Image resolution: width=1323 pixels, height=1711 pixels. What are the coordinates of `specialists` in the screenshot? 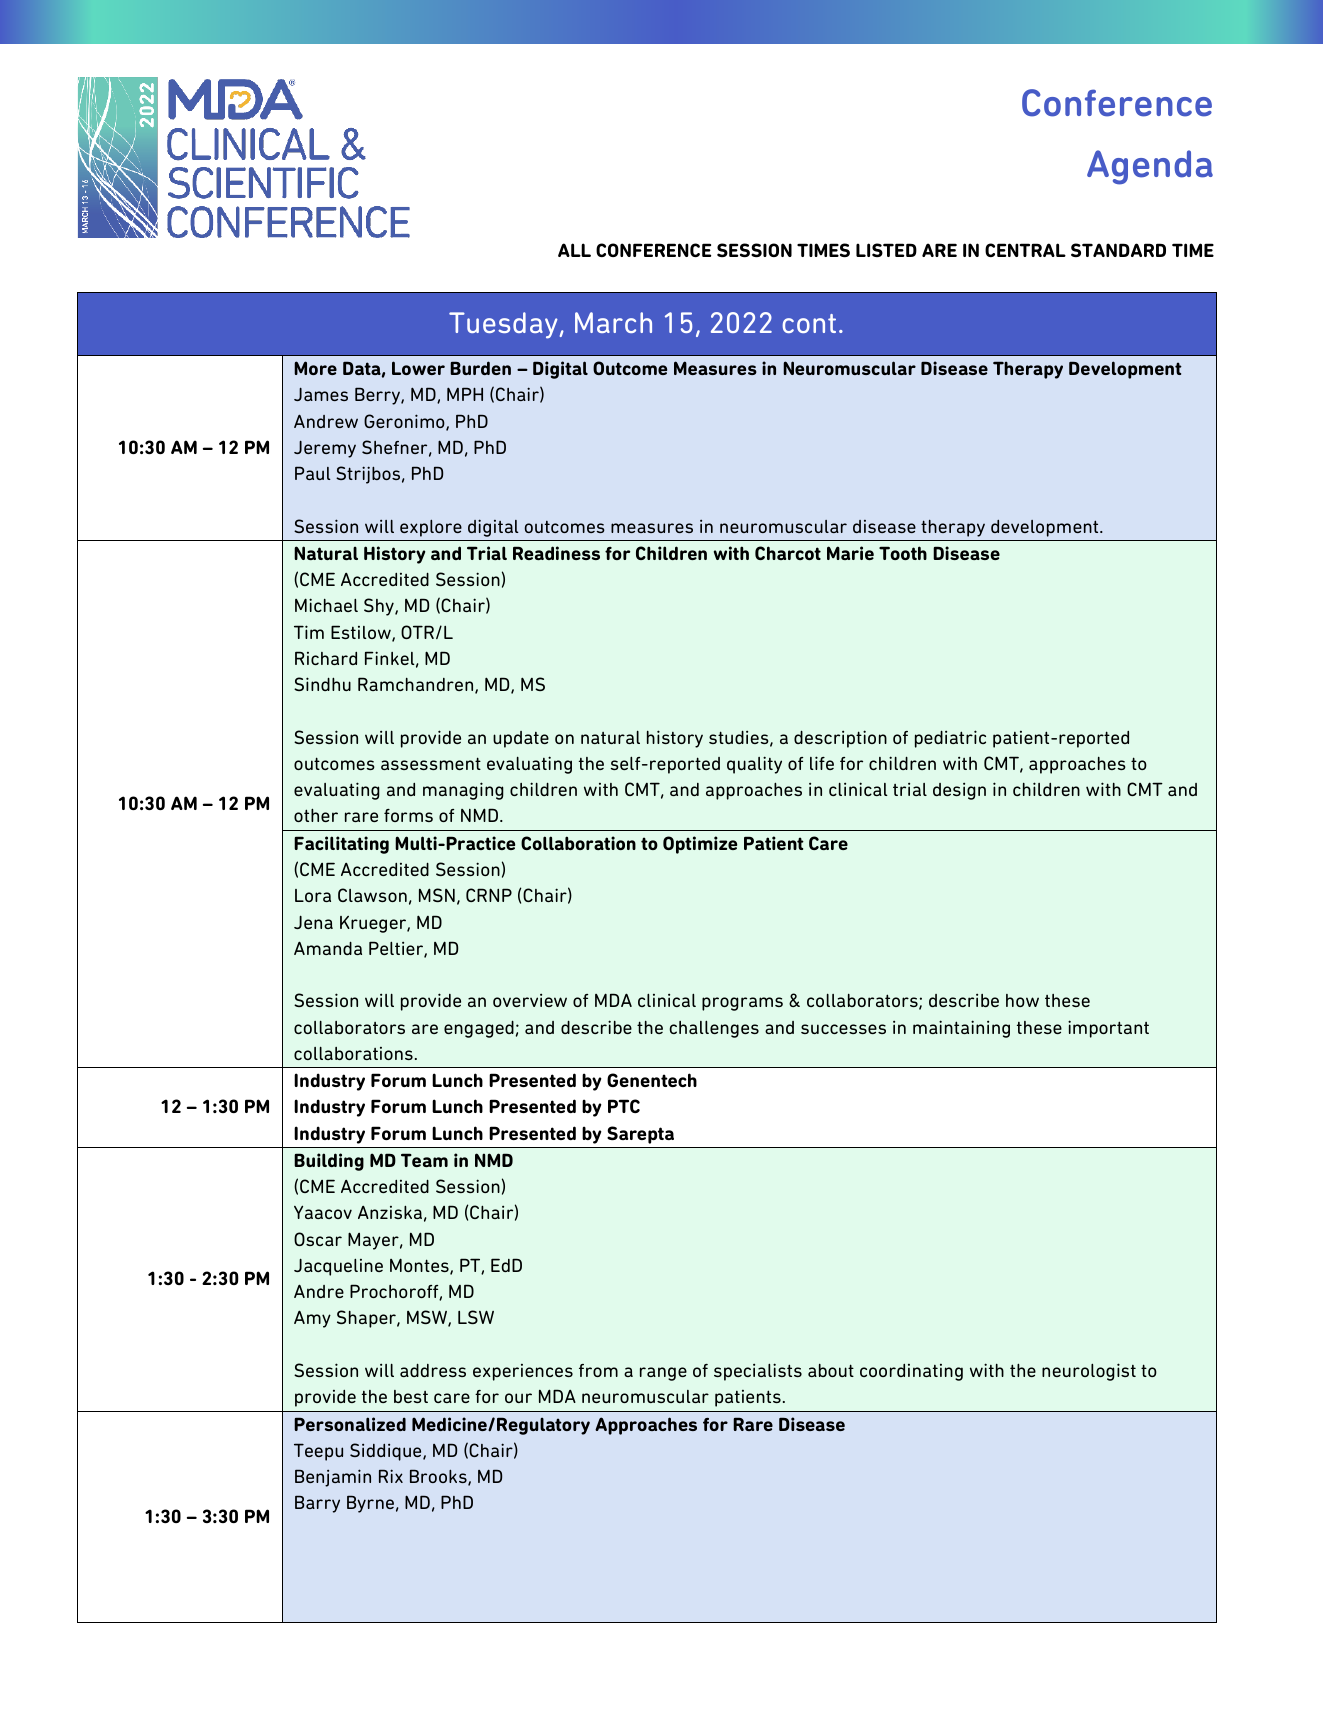 It's located at (758, 1372).
